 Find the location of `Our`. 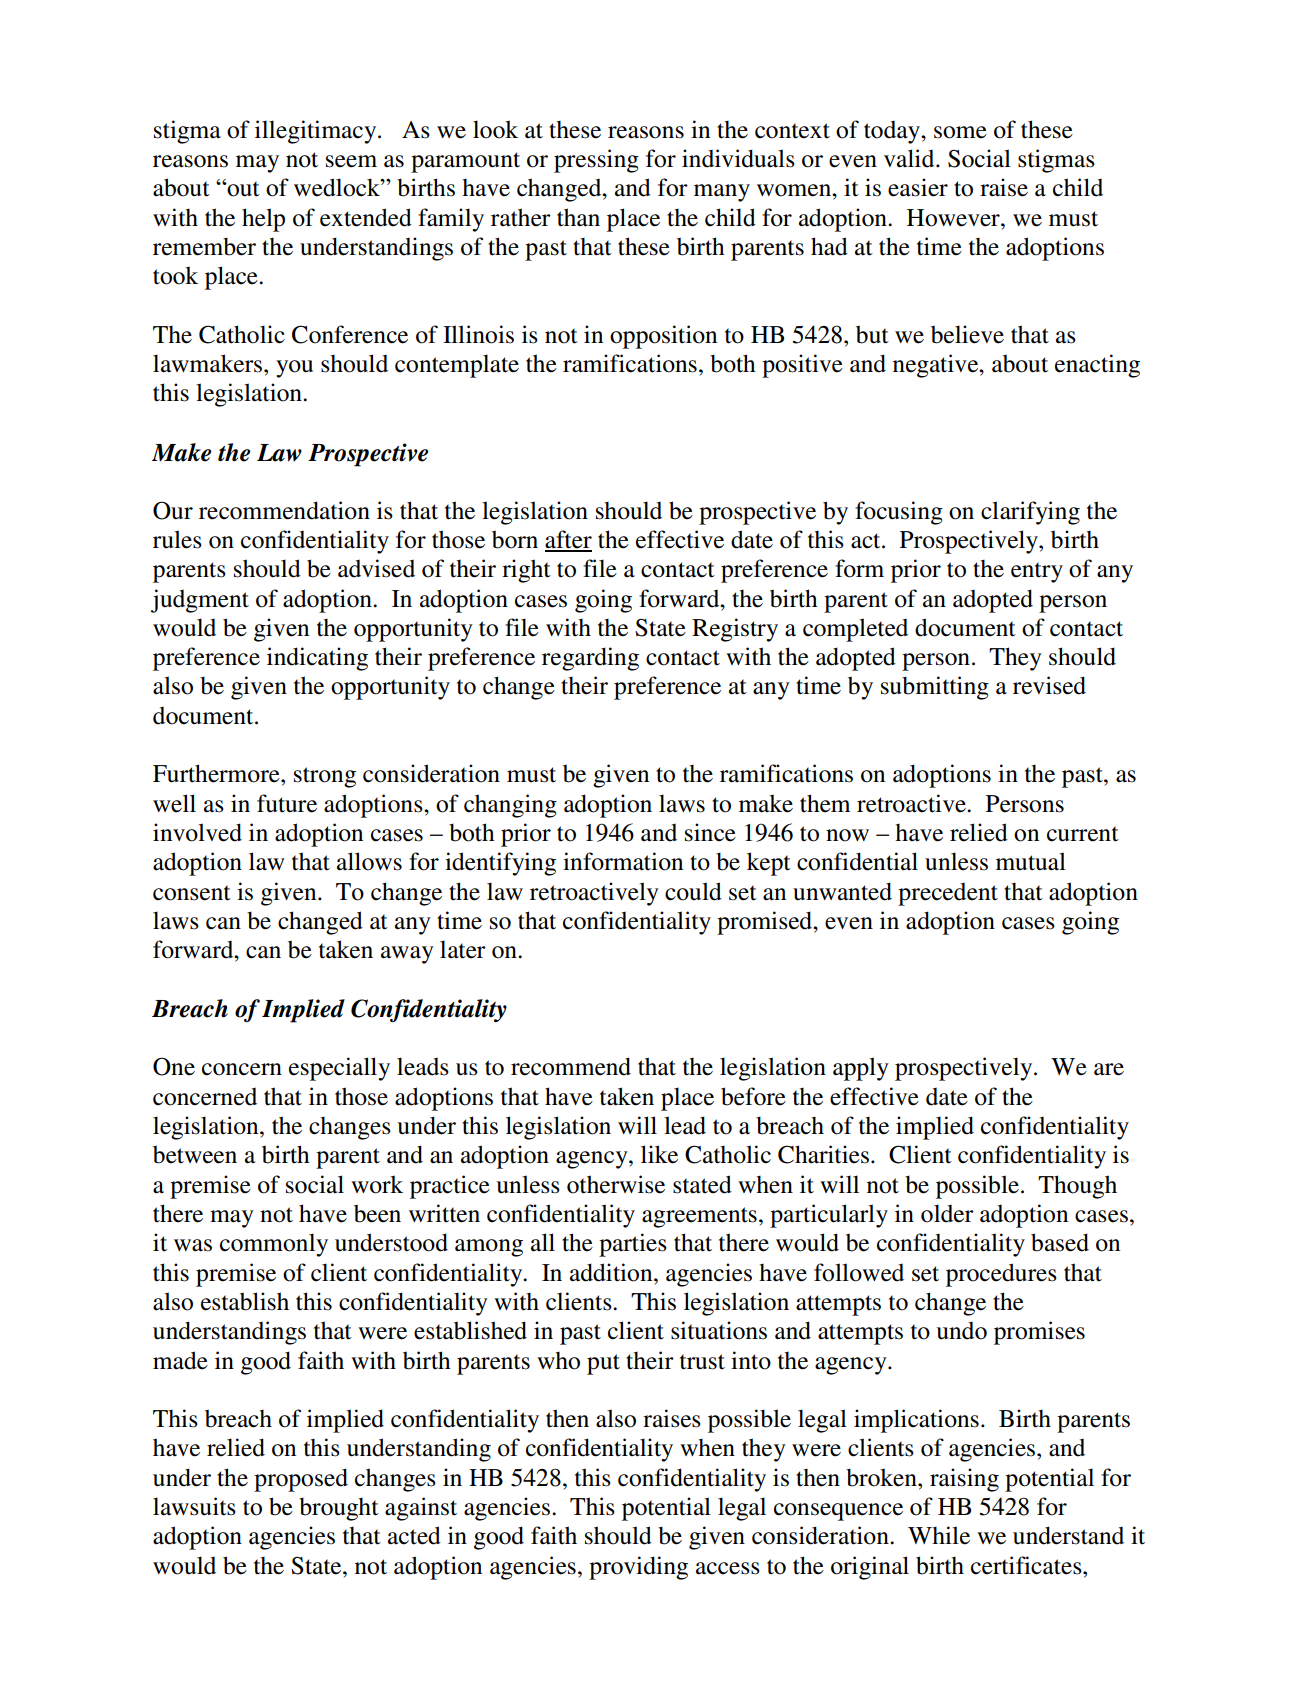

Our is located at coordinates (173, 510).
